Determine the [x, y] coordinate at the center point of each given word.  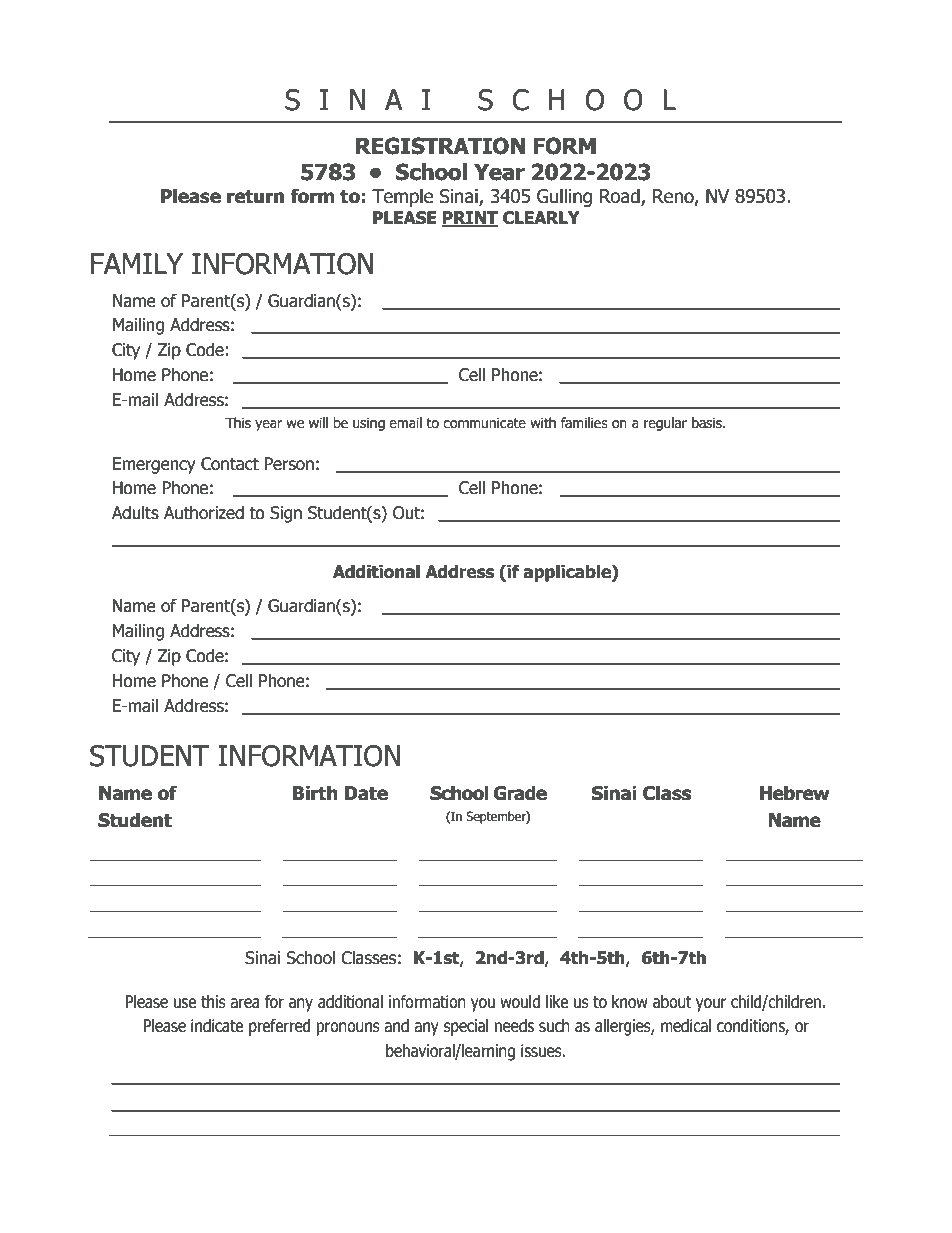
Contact [230, 464]
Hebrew [795, 793]
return [255, 197]
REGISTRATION [440, 146]
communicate [484, 423]
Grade [520, 793]
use [185, 1003]
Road [621, 197]
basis [708, 423]
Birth [315, 793]
